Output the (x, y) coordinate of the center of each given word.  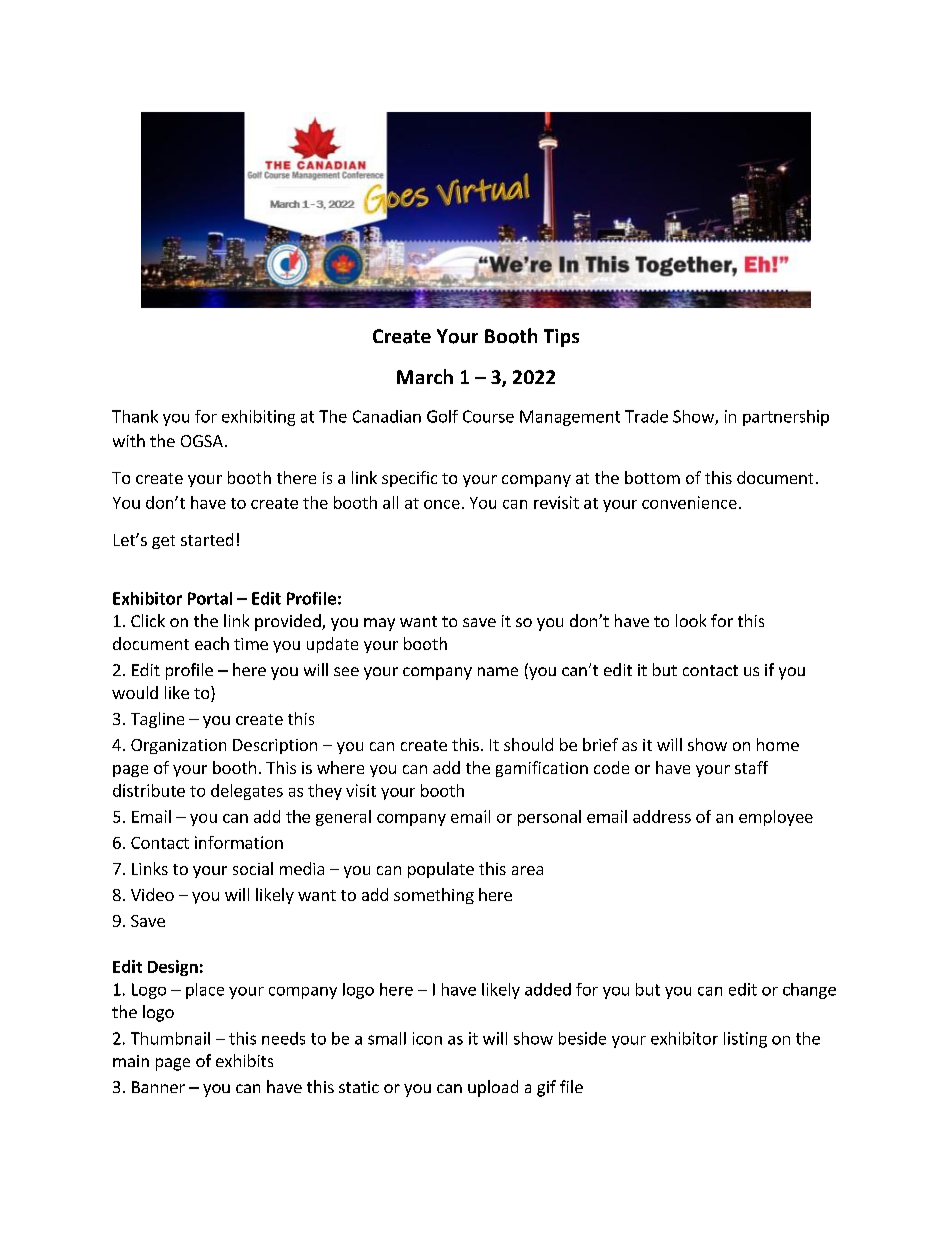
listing (745, 1040)
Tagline (157, 720)
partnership (786, 418)
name (498, 671)
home (778, 744)
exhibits (244, 1060)
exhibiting (258, 418)
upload (493, 1088)
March (425, 376)
